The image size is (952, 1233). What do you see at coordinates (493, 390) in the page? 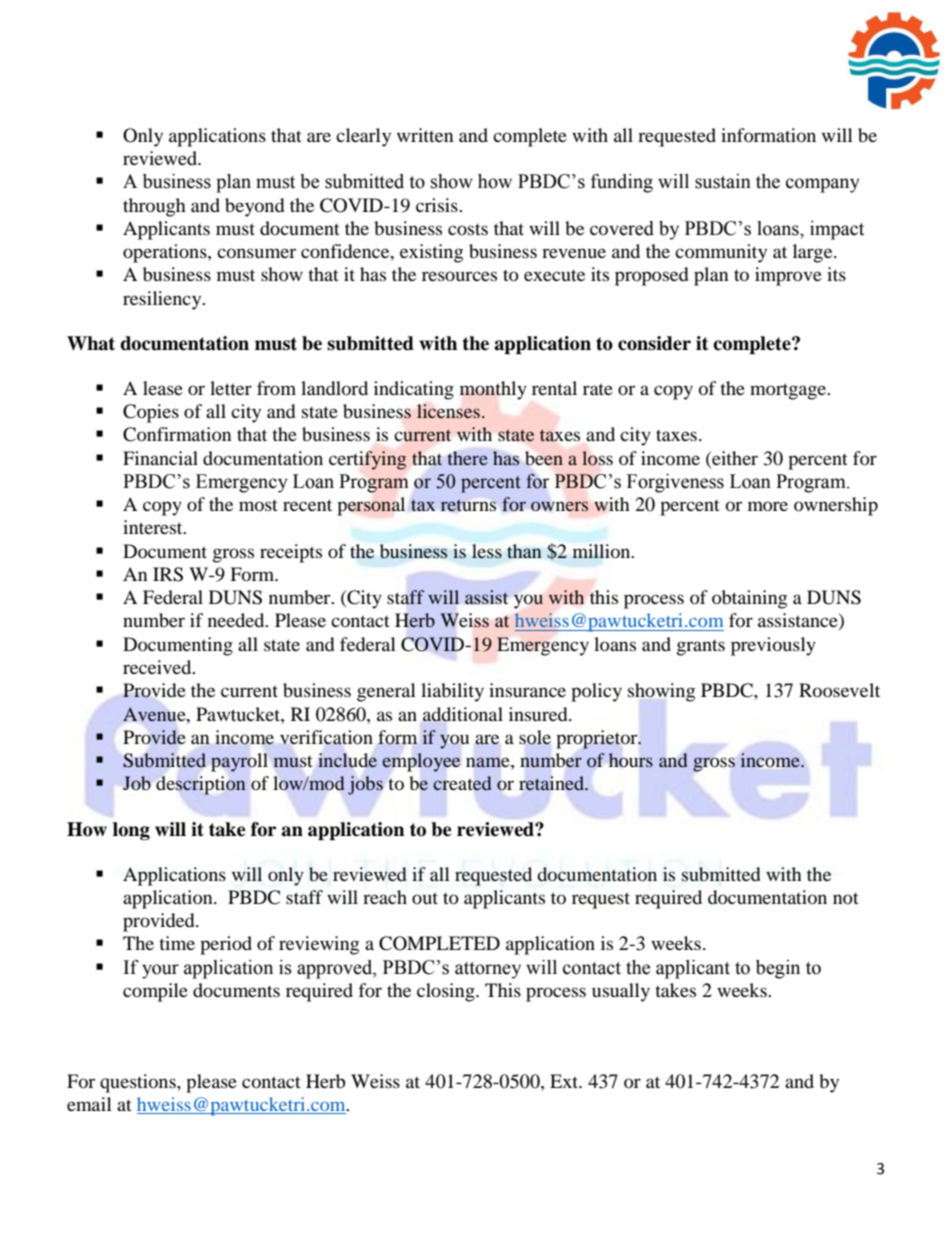
I see `monthly` at bounding box center [493, 390].
